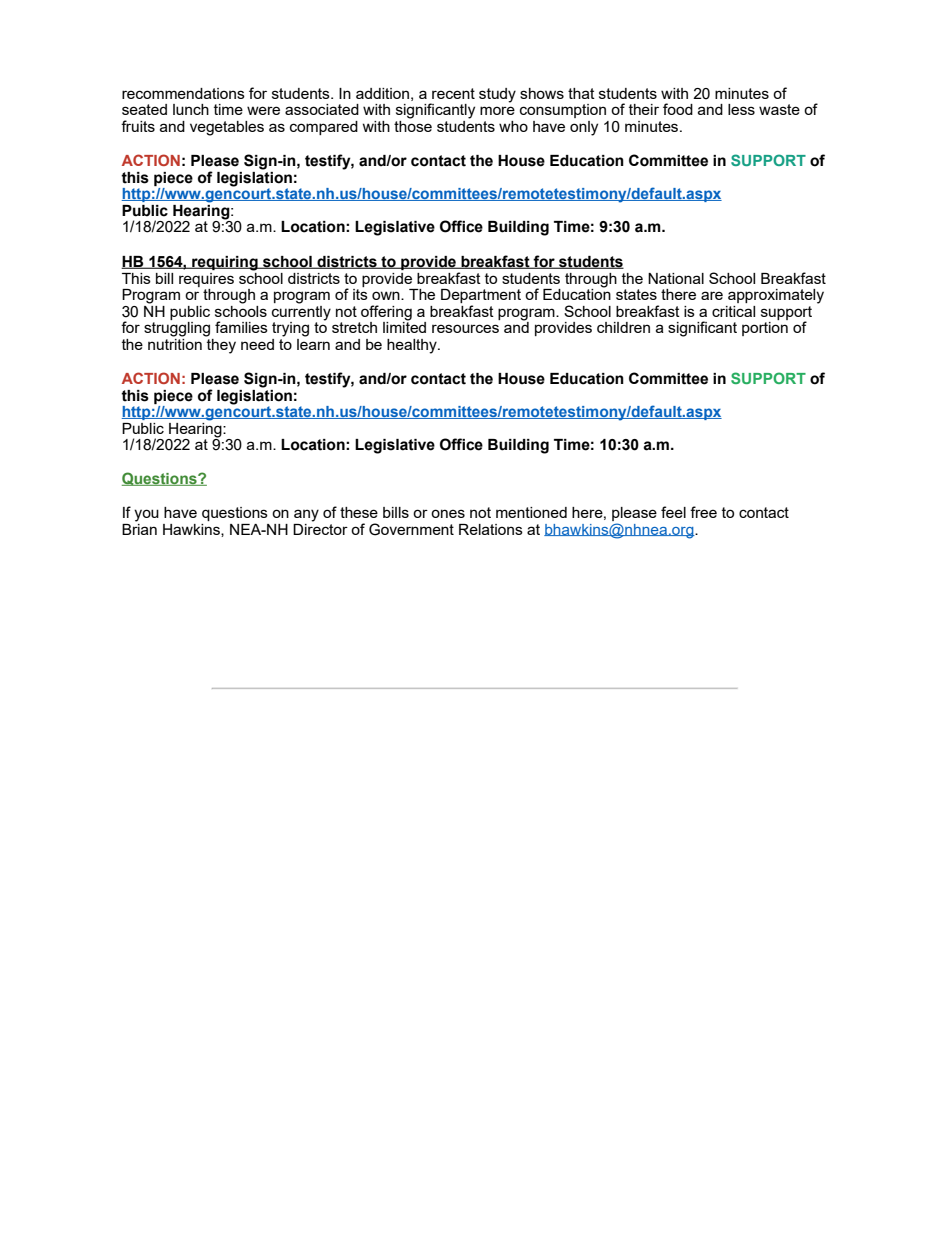 The height and width of the document is (1233, 952). I want to click on ones, so click(448, 513).
